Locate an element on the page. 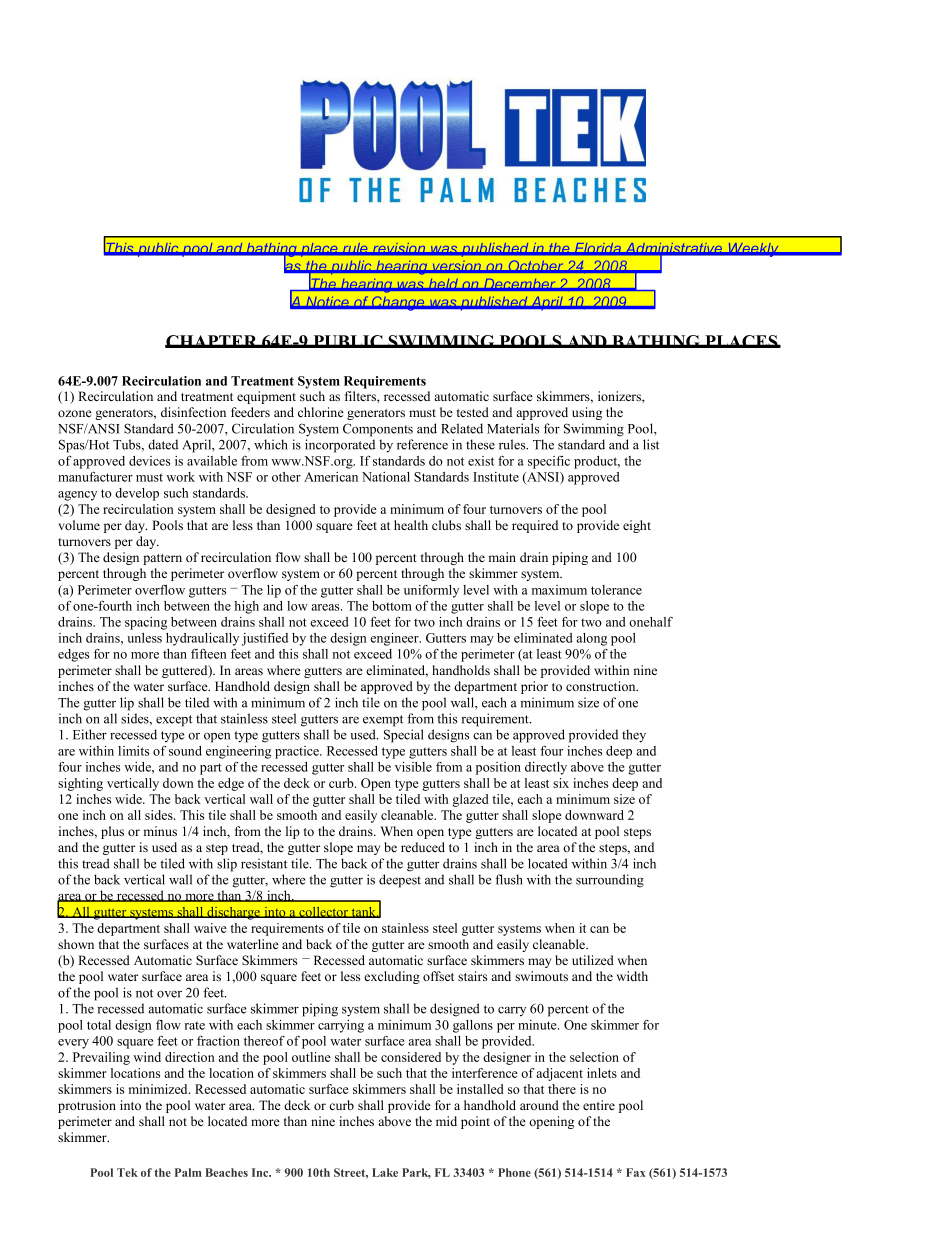 The height and width of the image is (1233, 952). minute is located at coordinates (538, 1025).
